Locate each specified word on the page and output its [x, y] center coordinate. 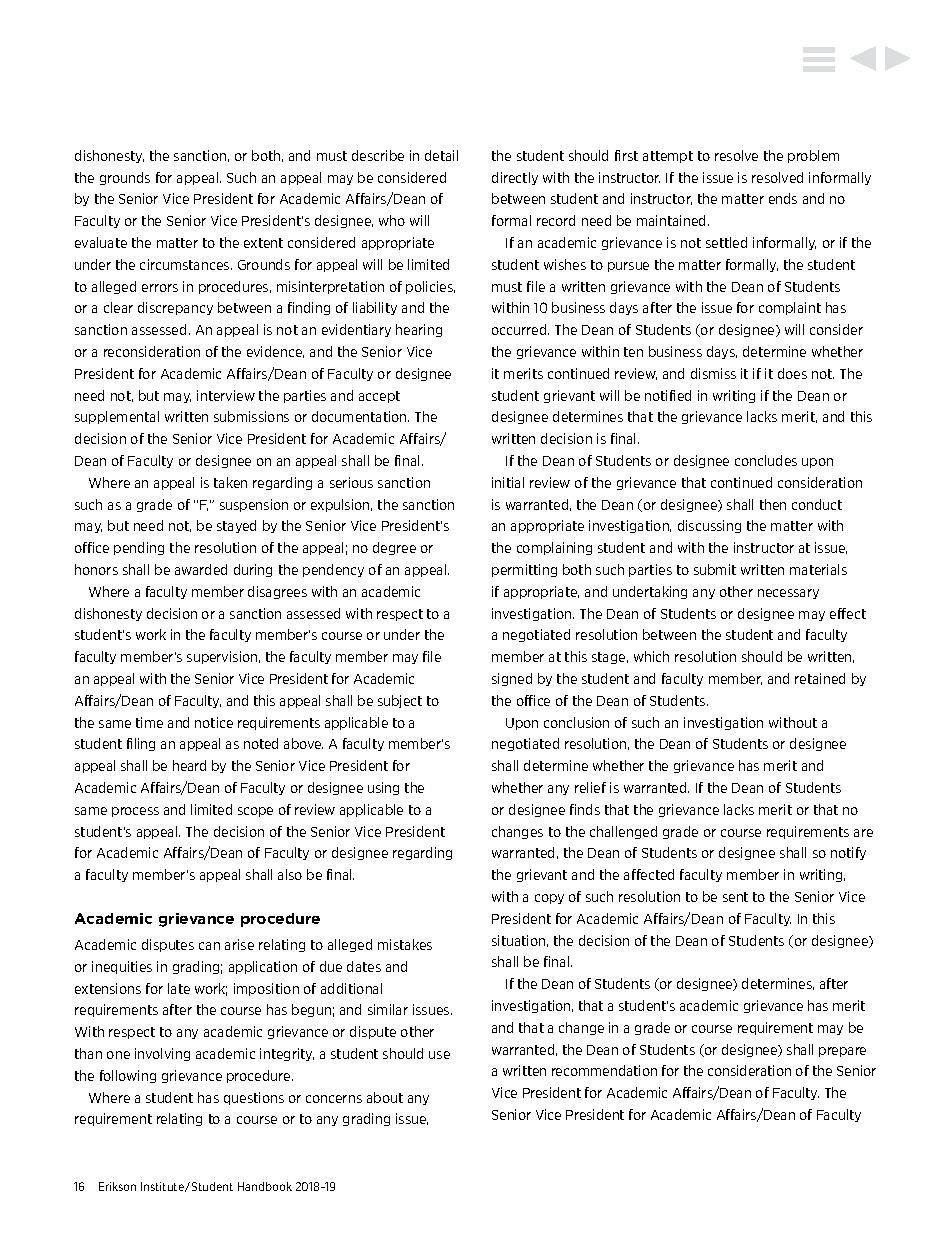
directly [515, 178]
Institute [163, 1187]
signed [512, 679]
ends [783, 198]
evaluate [101, 242]
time [149, 722]
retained [820, 678]
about [385, 1097]
